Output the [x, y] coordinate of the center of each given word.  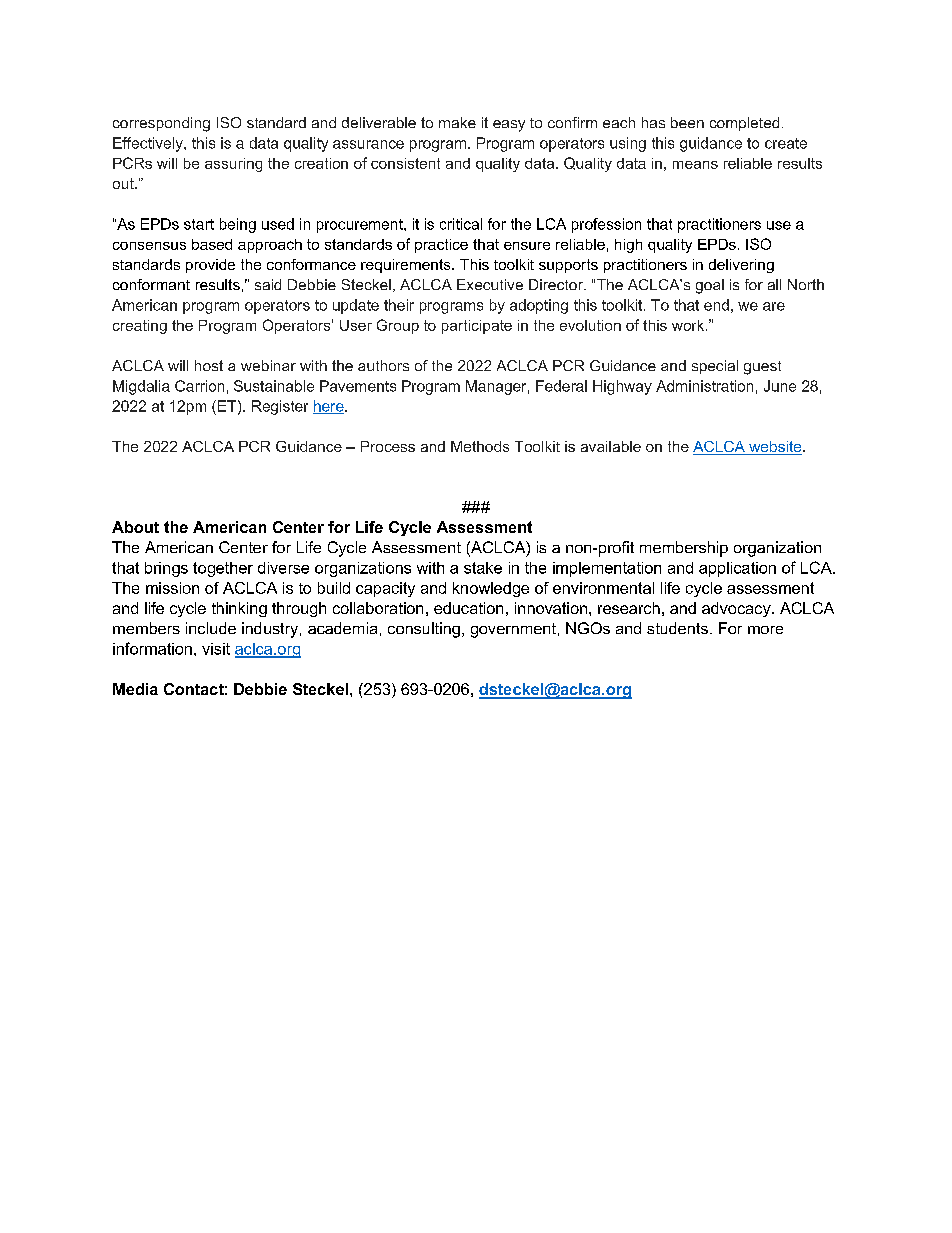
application [737, 569]
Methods [480, 446]
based [212, 244]
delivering [741, 266]
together [223, 569]
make [457, 122]
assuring [233, 165]
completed [744, 124]
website [775, 448]
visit [216, 649]
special [715, 367]
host [209, 365]
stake [483, 568]
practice [441, 246]
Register [280, 407]
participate [477, 327]
